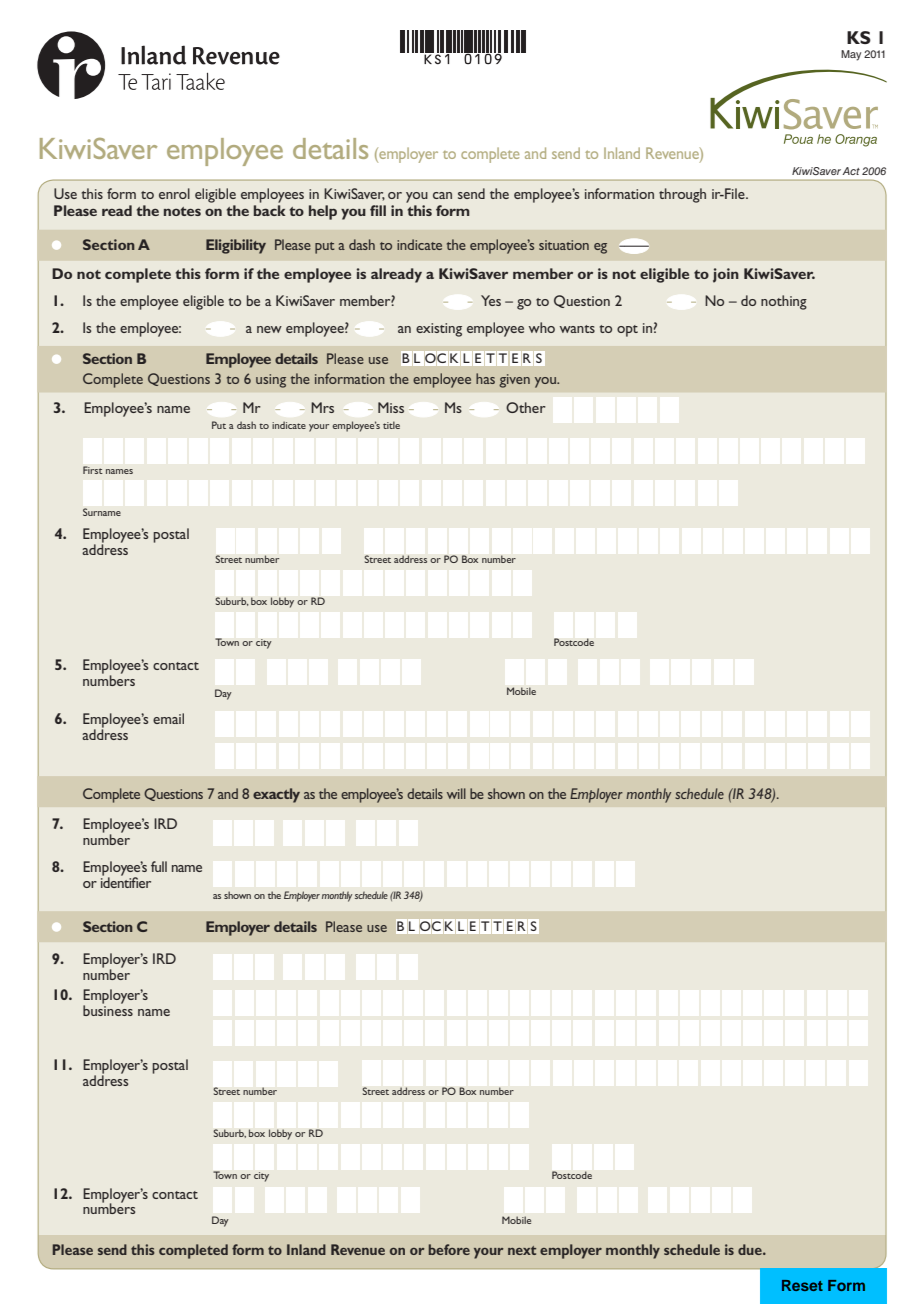 The width and height of the image is (924, 1308). I want to click on May, so click(851, 55).
